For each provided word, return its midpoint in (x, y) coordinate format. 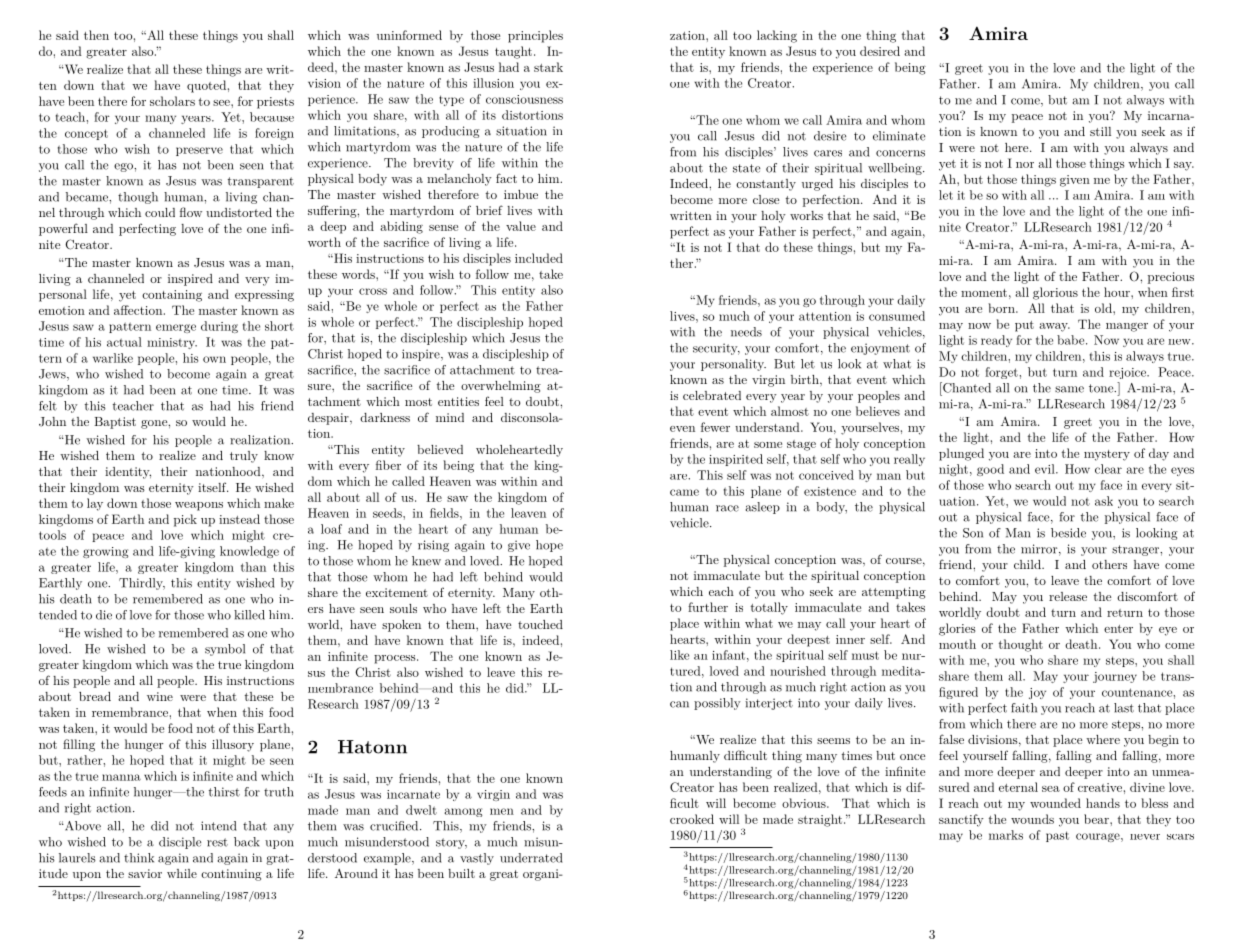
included (539, 258)
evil (1046, 469)
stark (548, 67)
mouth (957, 644)
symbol (225, 650)
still (1100, 131)
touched (540, 624)
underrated (531, 858)
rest (217, 842)
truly (244, 457)
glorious (1055, 293)
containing (172, 296)
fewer (715, 427)
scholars (172, 101)
